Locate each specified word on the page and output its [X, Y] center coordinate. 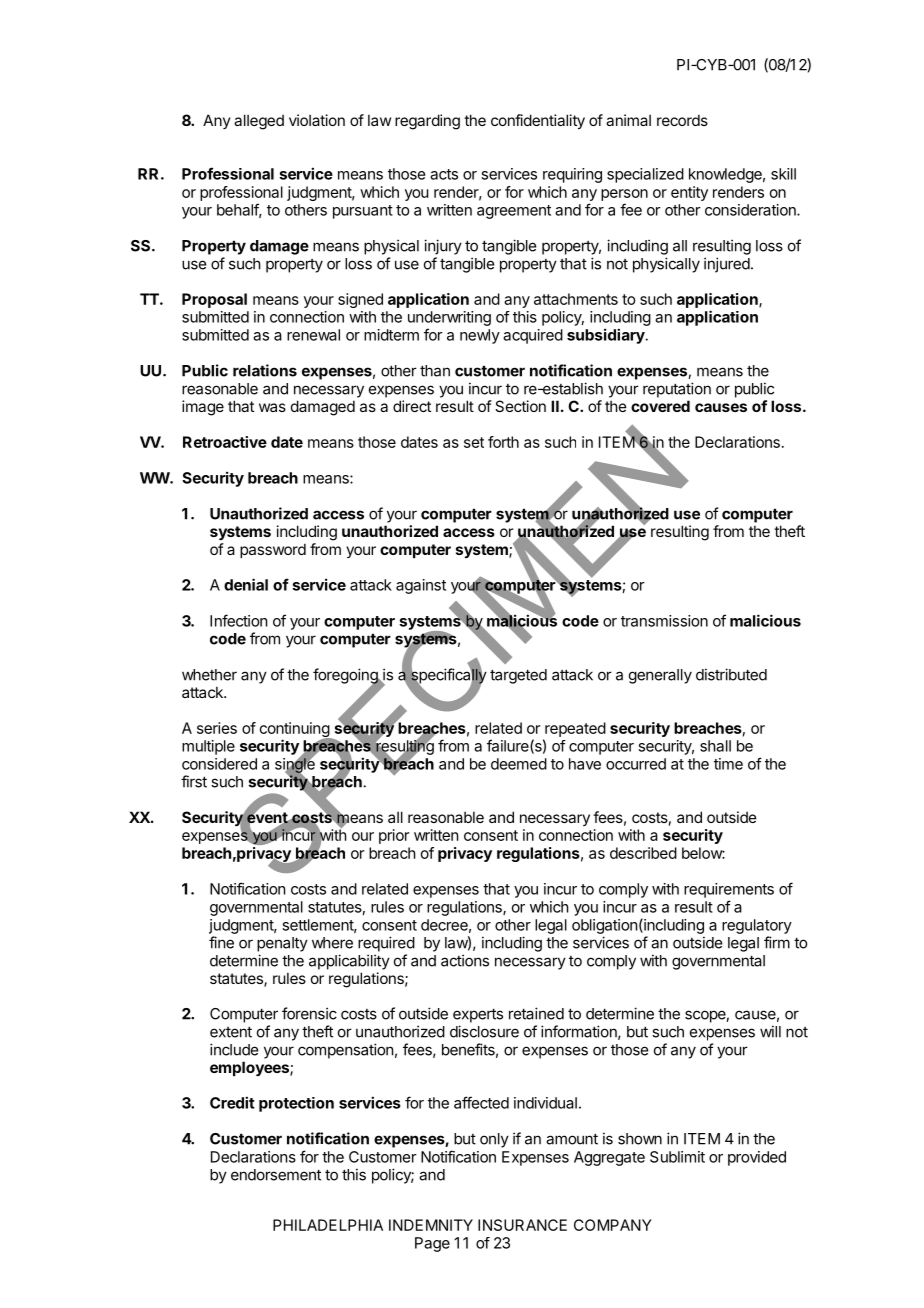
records [682, 120]
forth [503, 442]
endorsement [276, 1175]
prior [394, 836]
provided [757, 1158]
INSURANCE [522, 1225]
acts [444, 174]
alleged [259, 122]
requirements [729, 890]
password [273, 550]
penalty [282, 944]
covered [660, 406]
